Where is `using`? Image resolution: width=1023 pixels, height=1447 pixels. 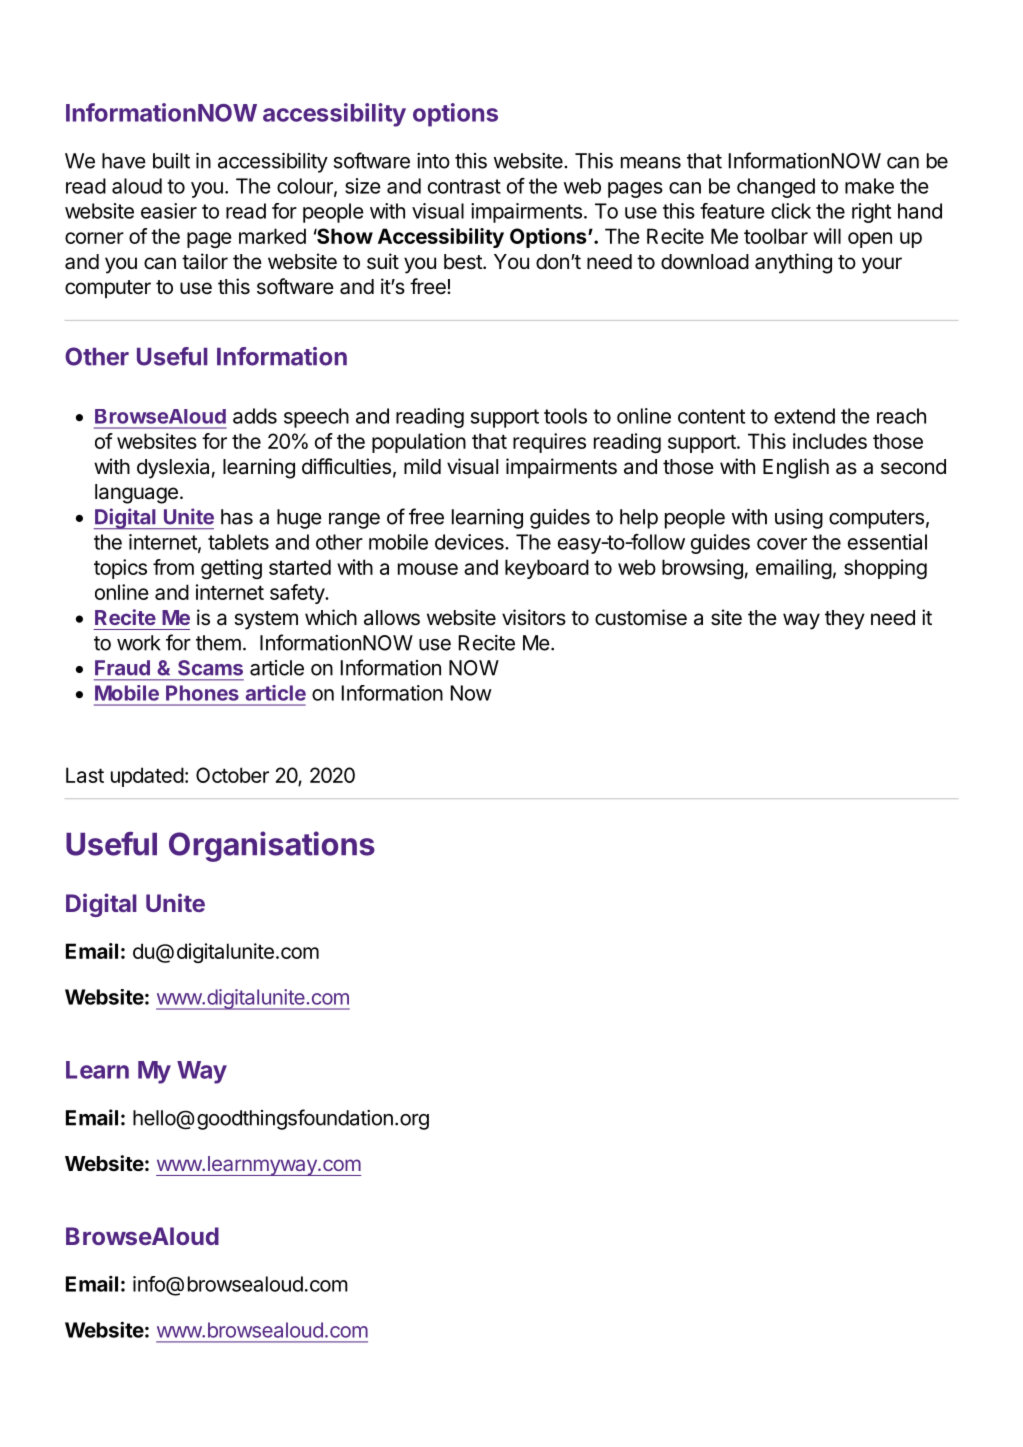 using is located at coordinates (799, 519).
